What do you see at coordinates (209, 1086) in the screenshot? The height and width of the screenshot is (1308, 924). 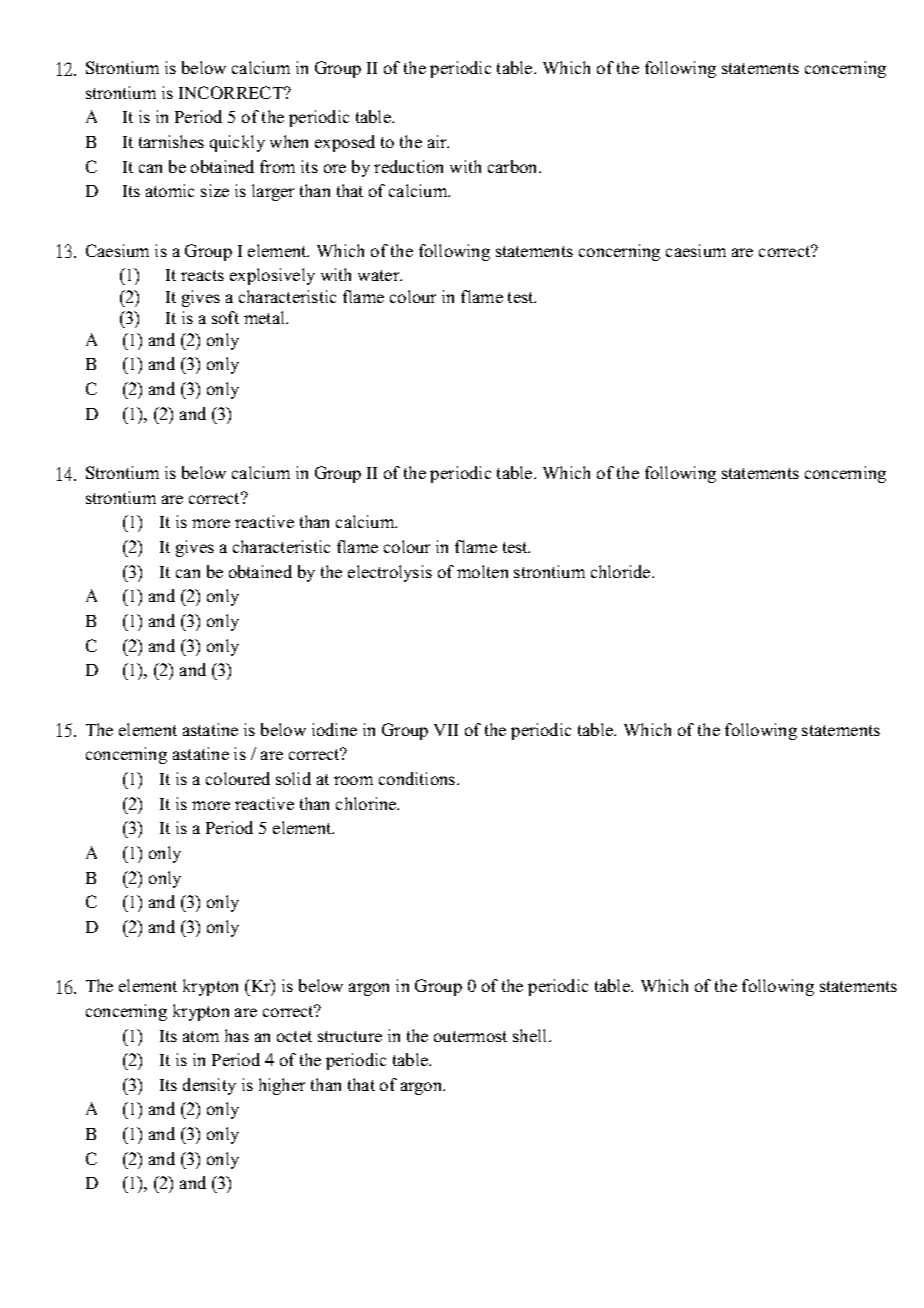 I see `density` at bounding box center [209, 1086].
